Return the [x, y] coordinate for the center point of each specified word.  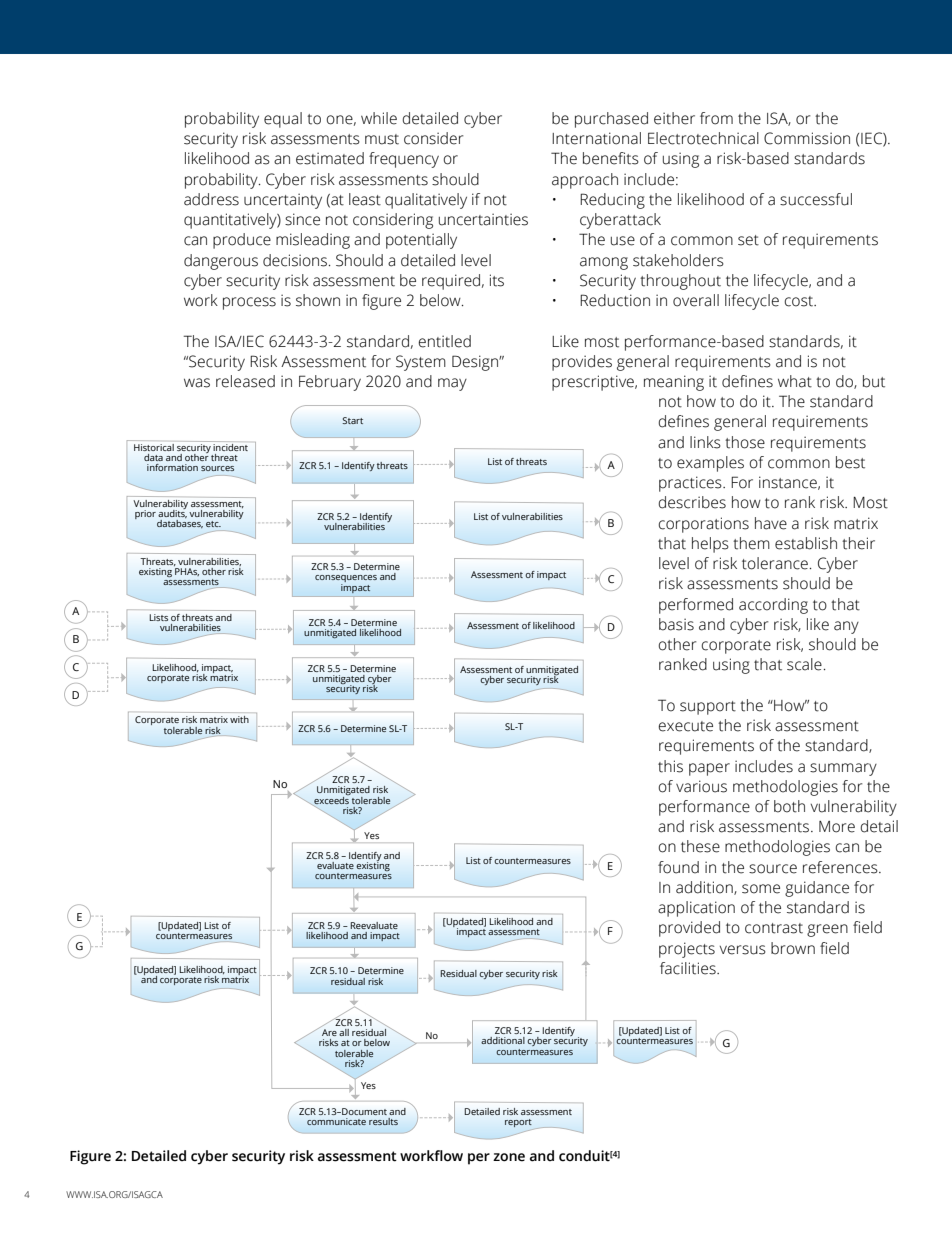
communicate [336, 1121]
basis [676, 624]
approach [585, 181]
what [795, 381]
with [239, 719]
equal [283, 120]
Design [476, 363]
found [678, 867]
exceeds [332, 799]
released [245, 381]
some [761, 889]
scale [804, 664]
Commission [807, 138]
